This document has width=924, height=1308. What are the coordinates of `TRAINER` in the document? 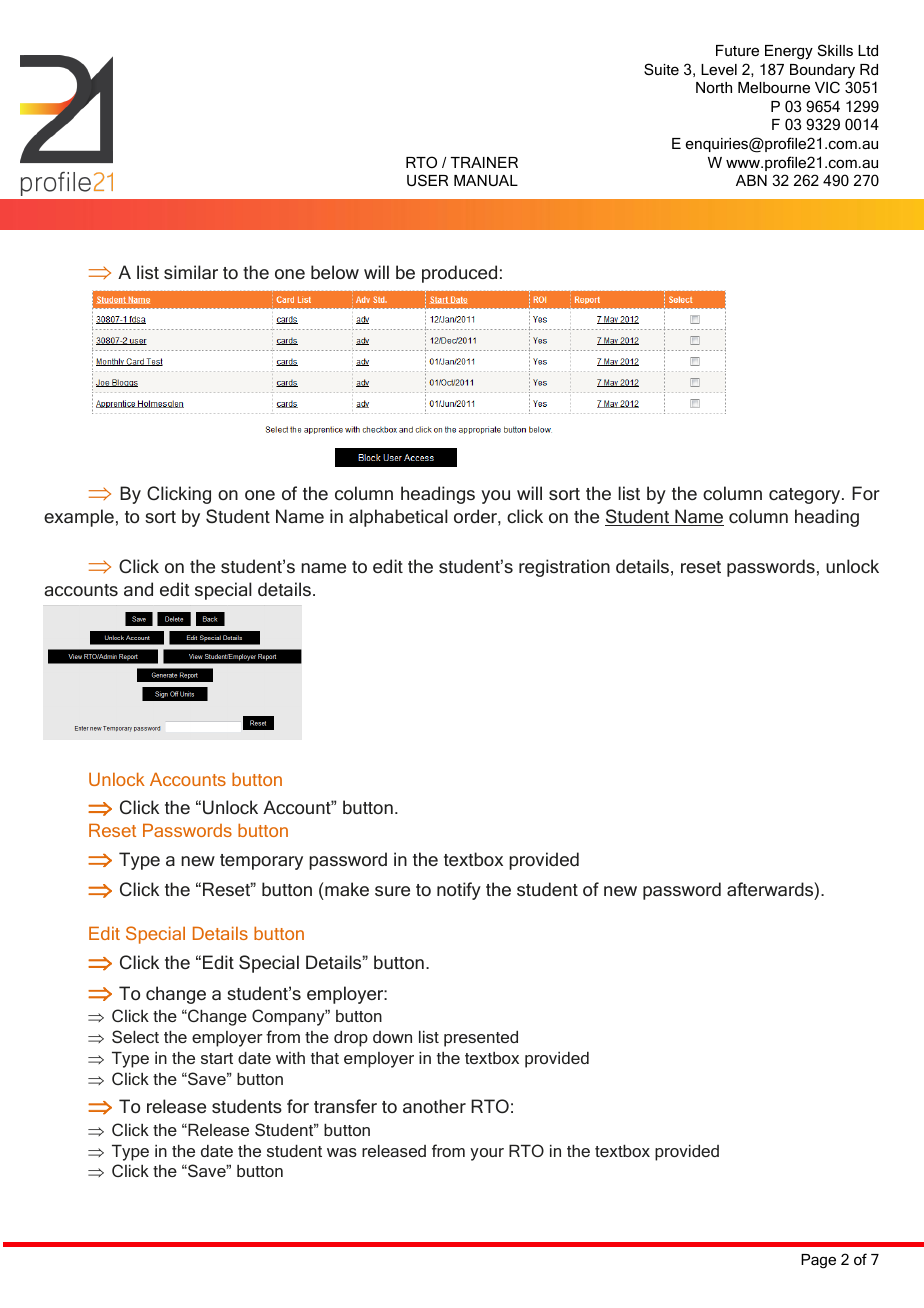 It's located at (484, 162).
